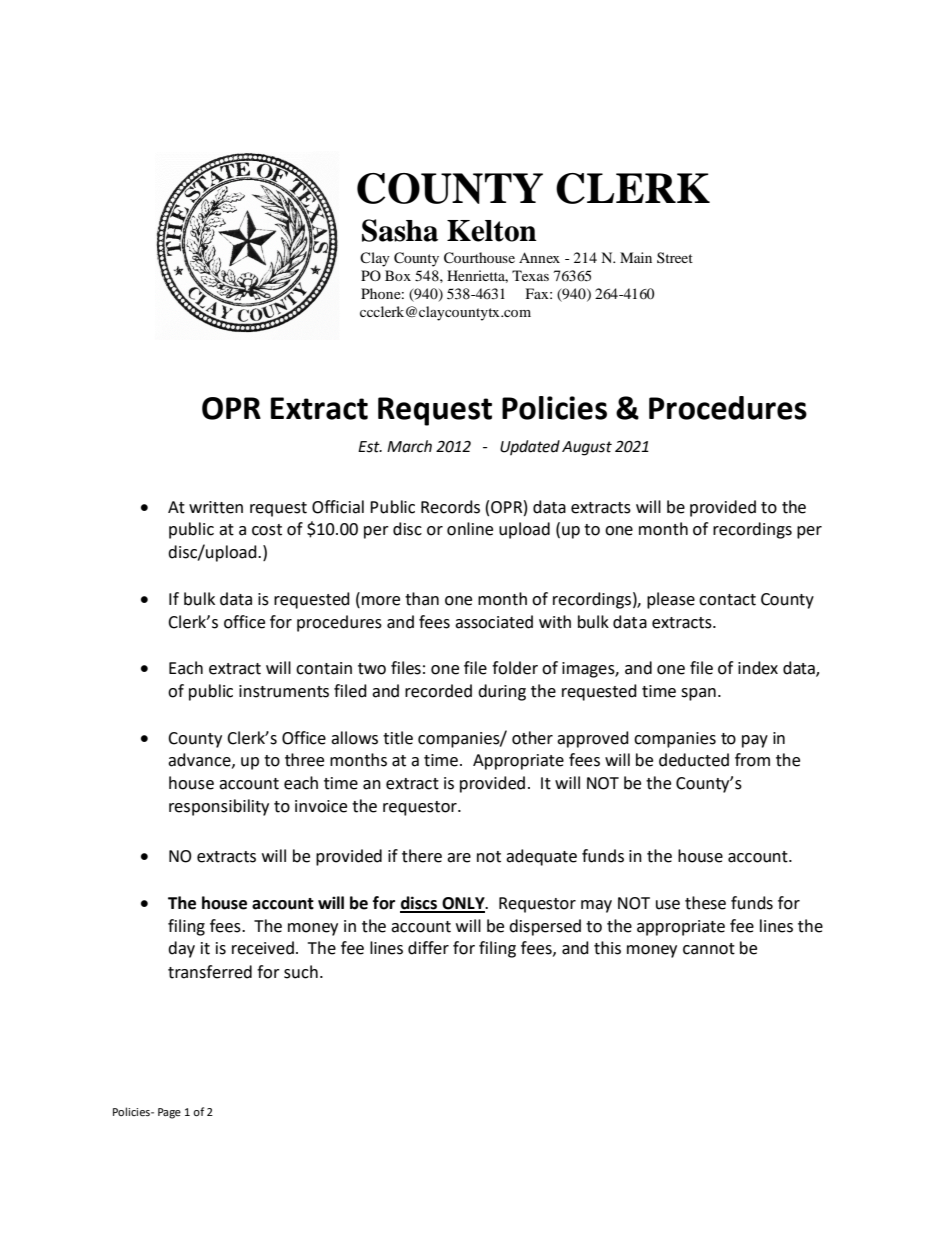  What do you see at coordinates (216, 507) in the screenshot?
I see `written` at bounding box center [216, 507].
